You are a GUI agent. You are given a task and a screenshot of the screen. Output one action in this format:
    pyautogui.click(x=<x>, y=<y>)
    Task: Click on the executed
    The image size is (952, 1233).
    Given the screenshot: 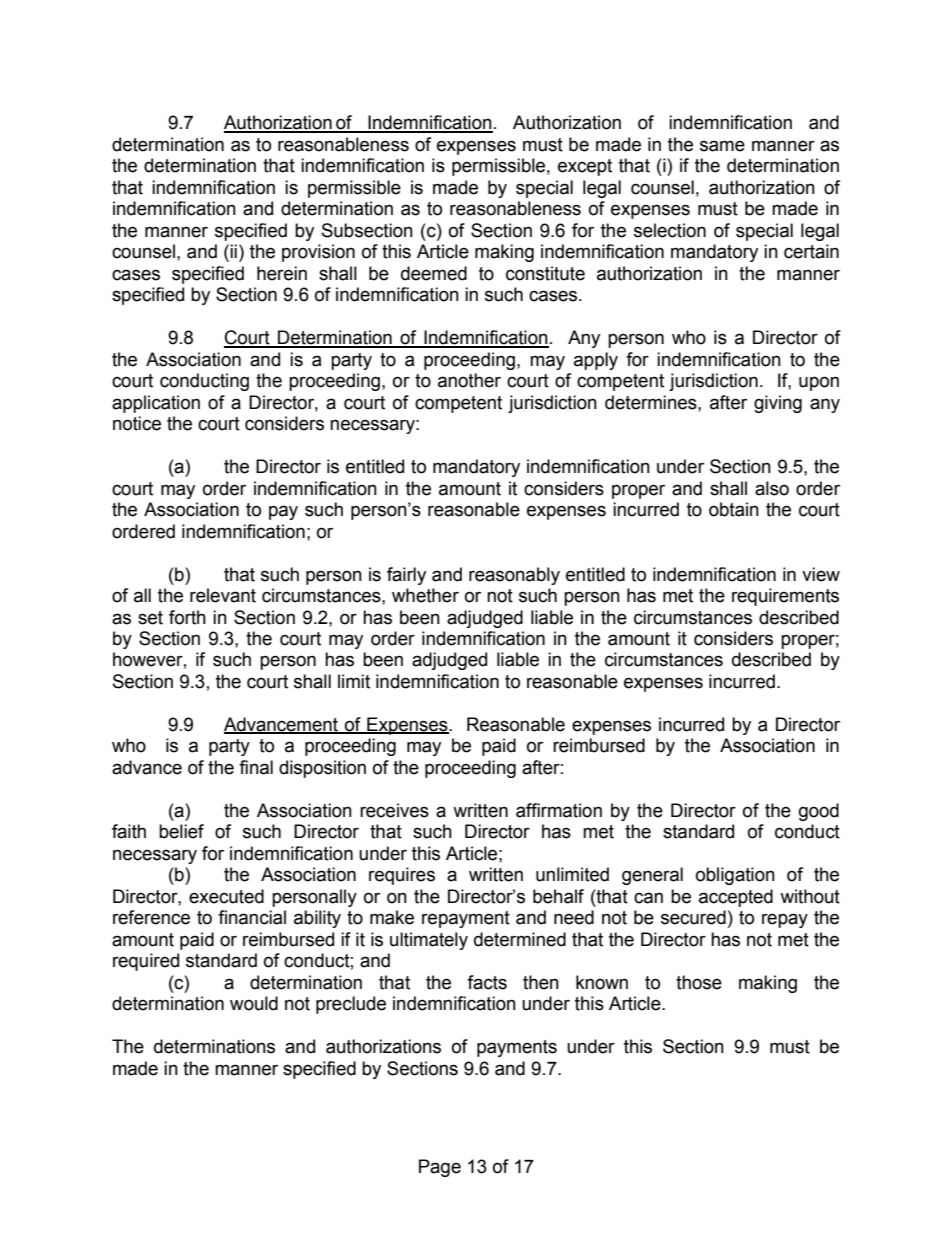 What is the action you would take?
    pyautogui.click(x=226, y=896)
